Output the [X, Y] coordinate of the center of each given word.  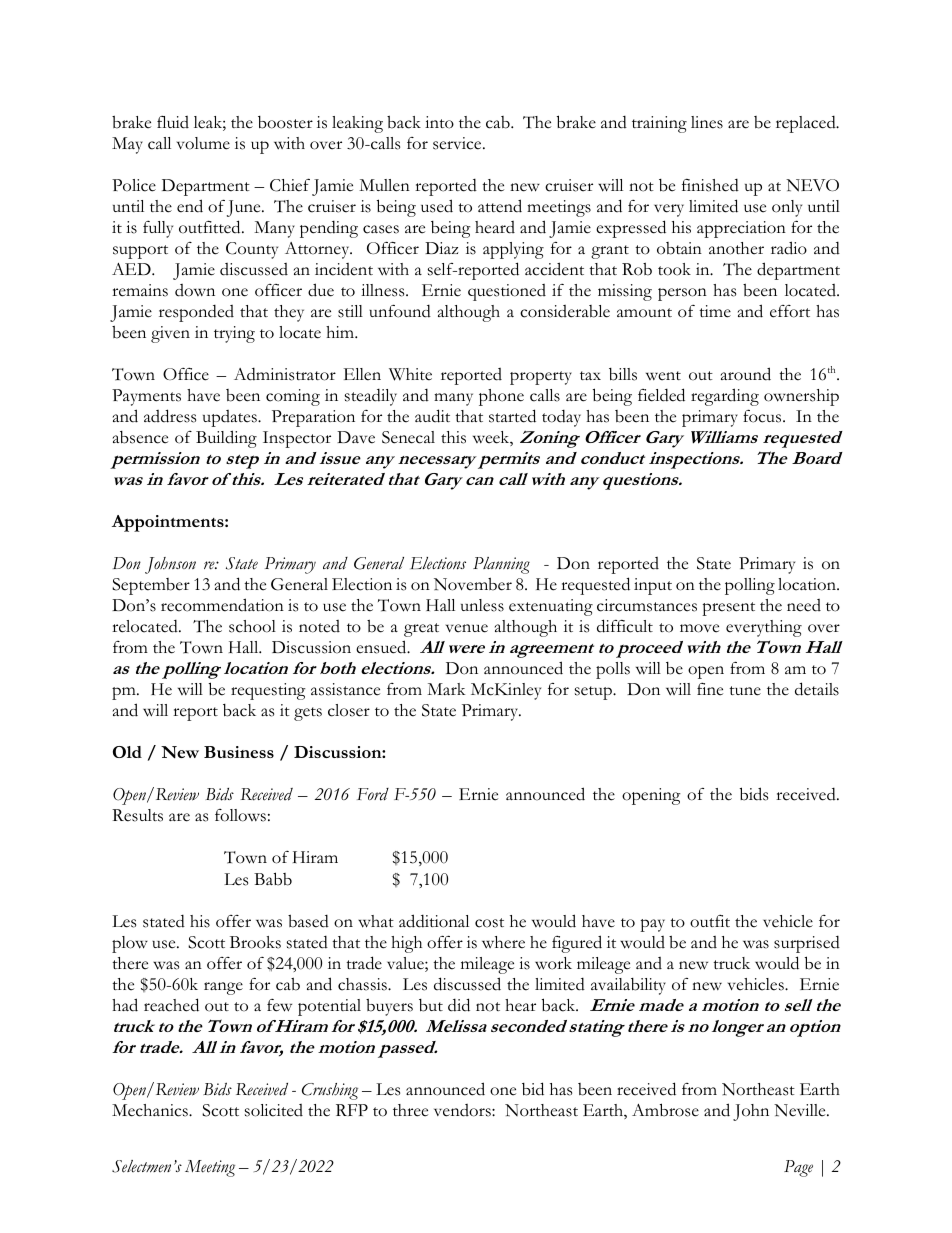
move [699, 628]
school [252, 626]
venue [467, 628]
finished [710, 185]
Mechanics [151, 1110]
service [458, 143]
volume [203, 143]
